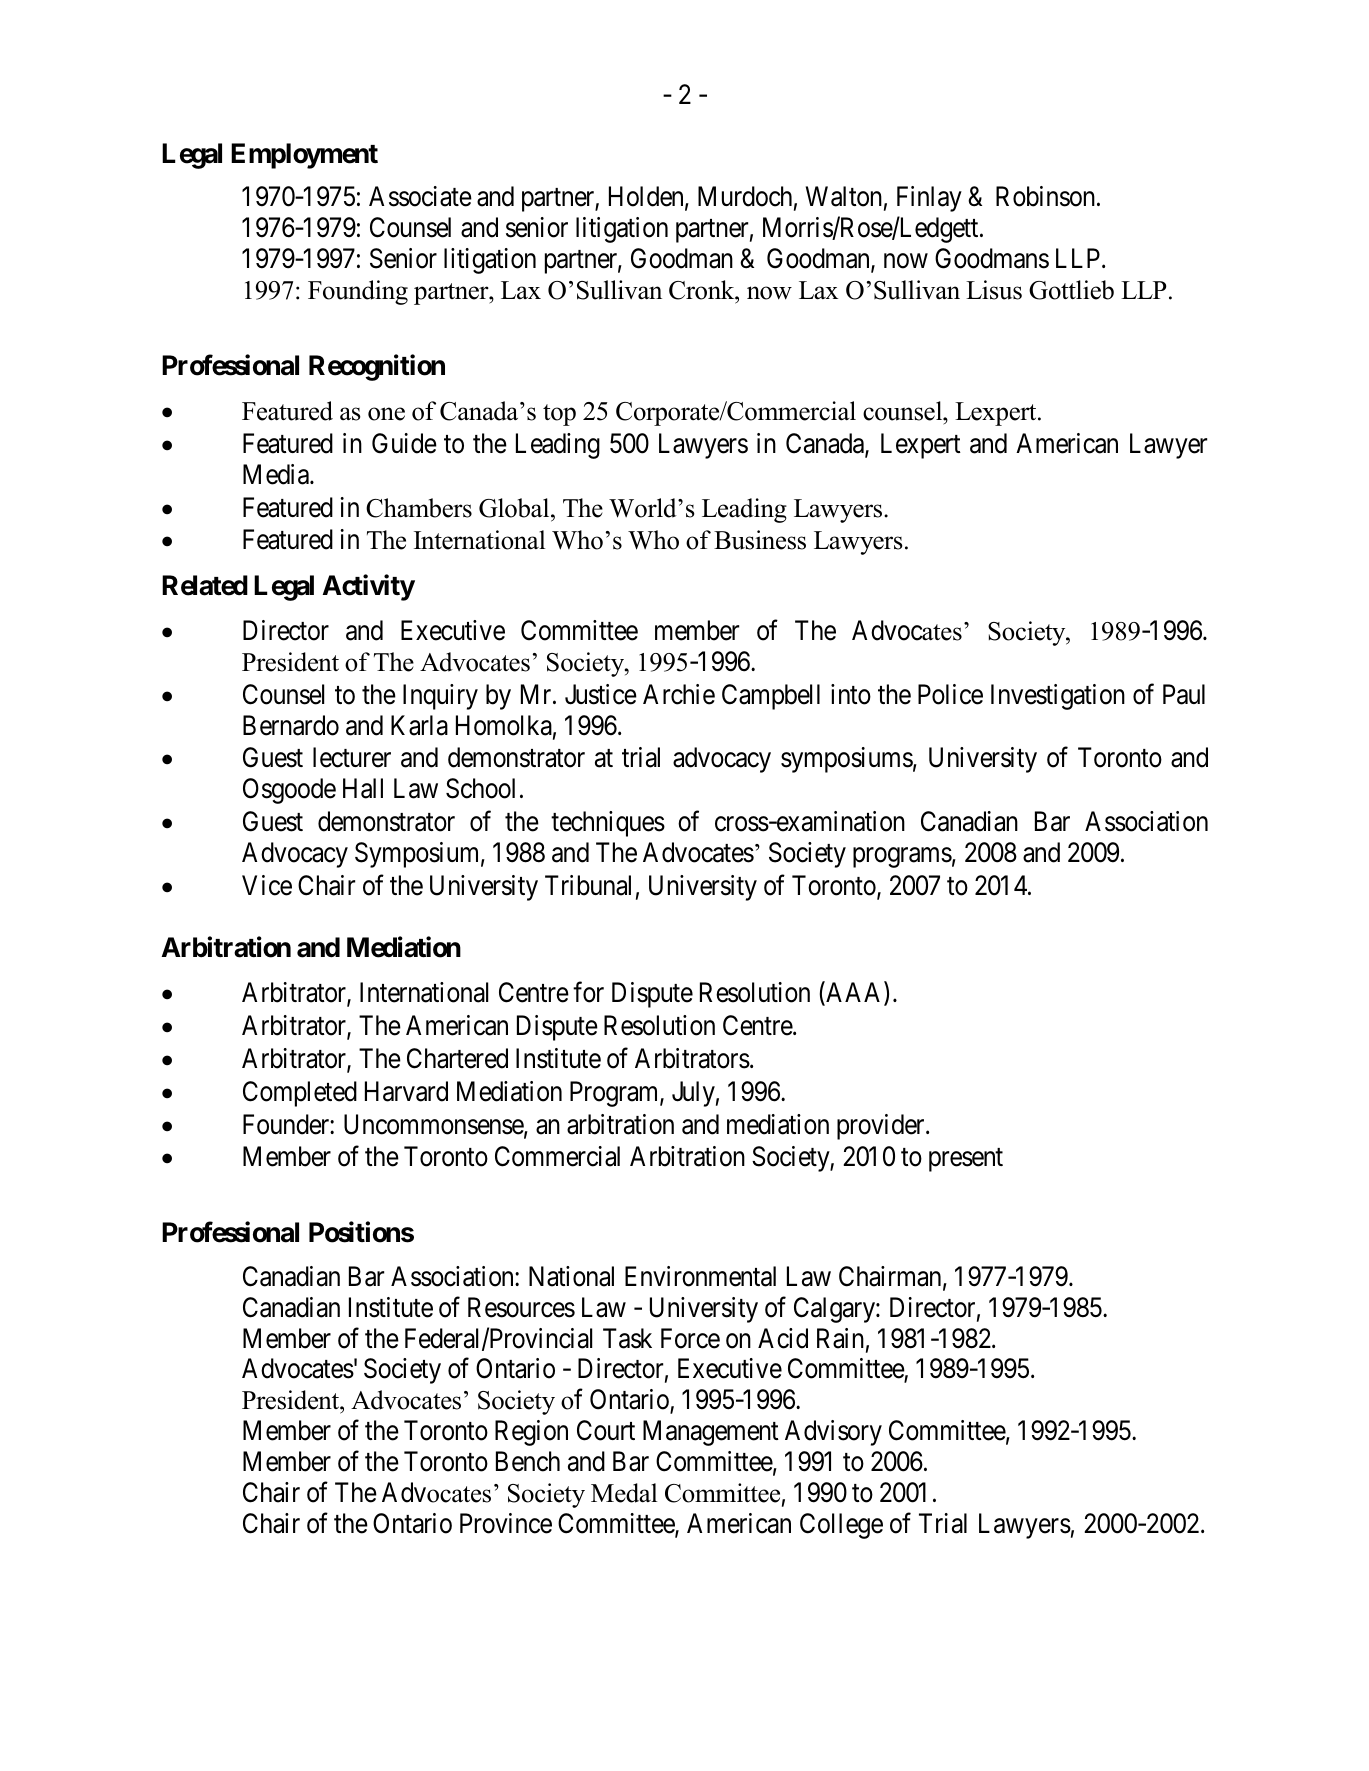  What do you see at coordinates (1058, 697) in the page?
I see `Investigation` at bounding box center [1058, 697].
